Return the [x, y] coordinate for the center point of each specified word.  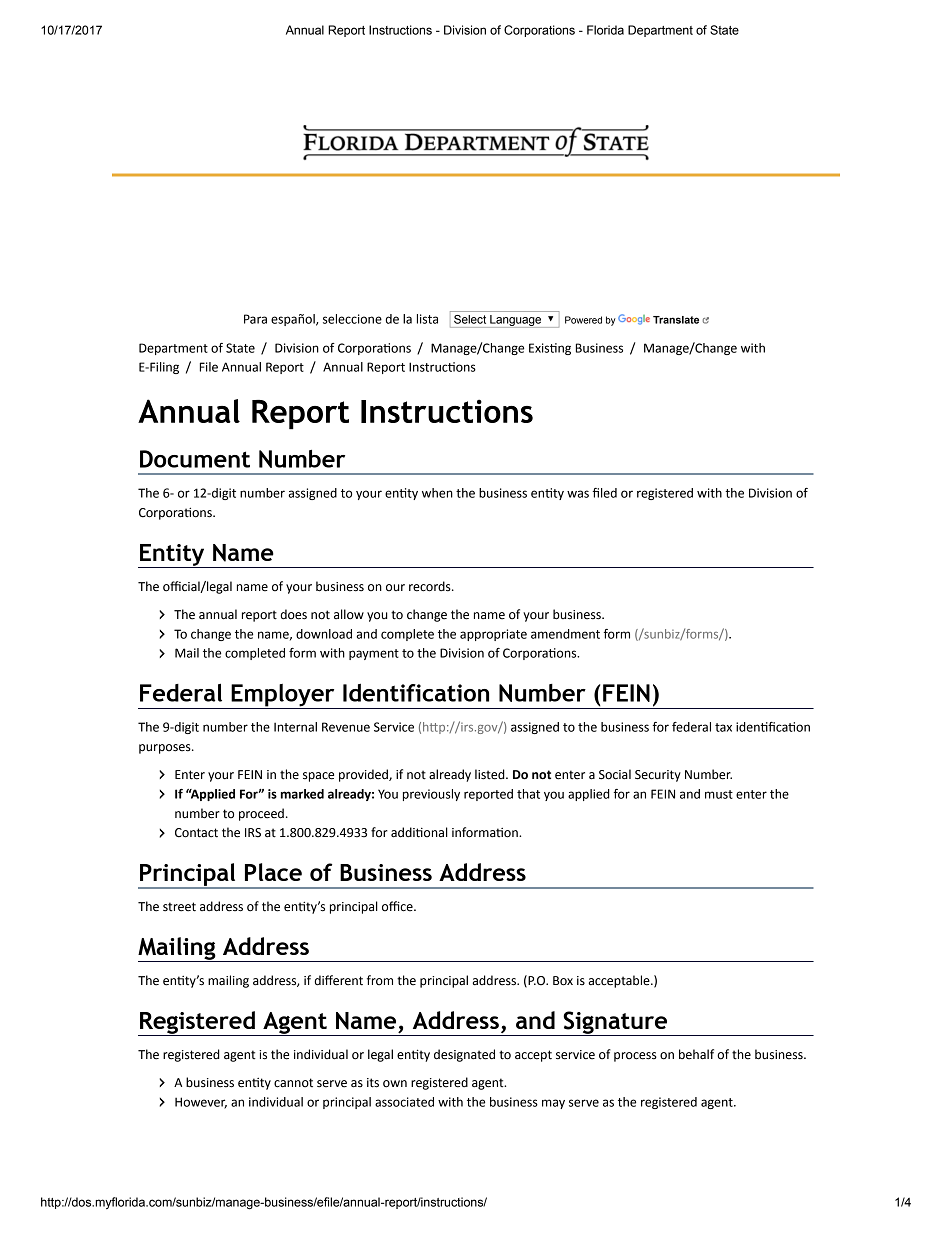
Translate [676, 320]
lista [427, 319]
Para [255, 319]
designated [464, 1055]
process [635, 1057]
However [201, 1103]
